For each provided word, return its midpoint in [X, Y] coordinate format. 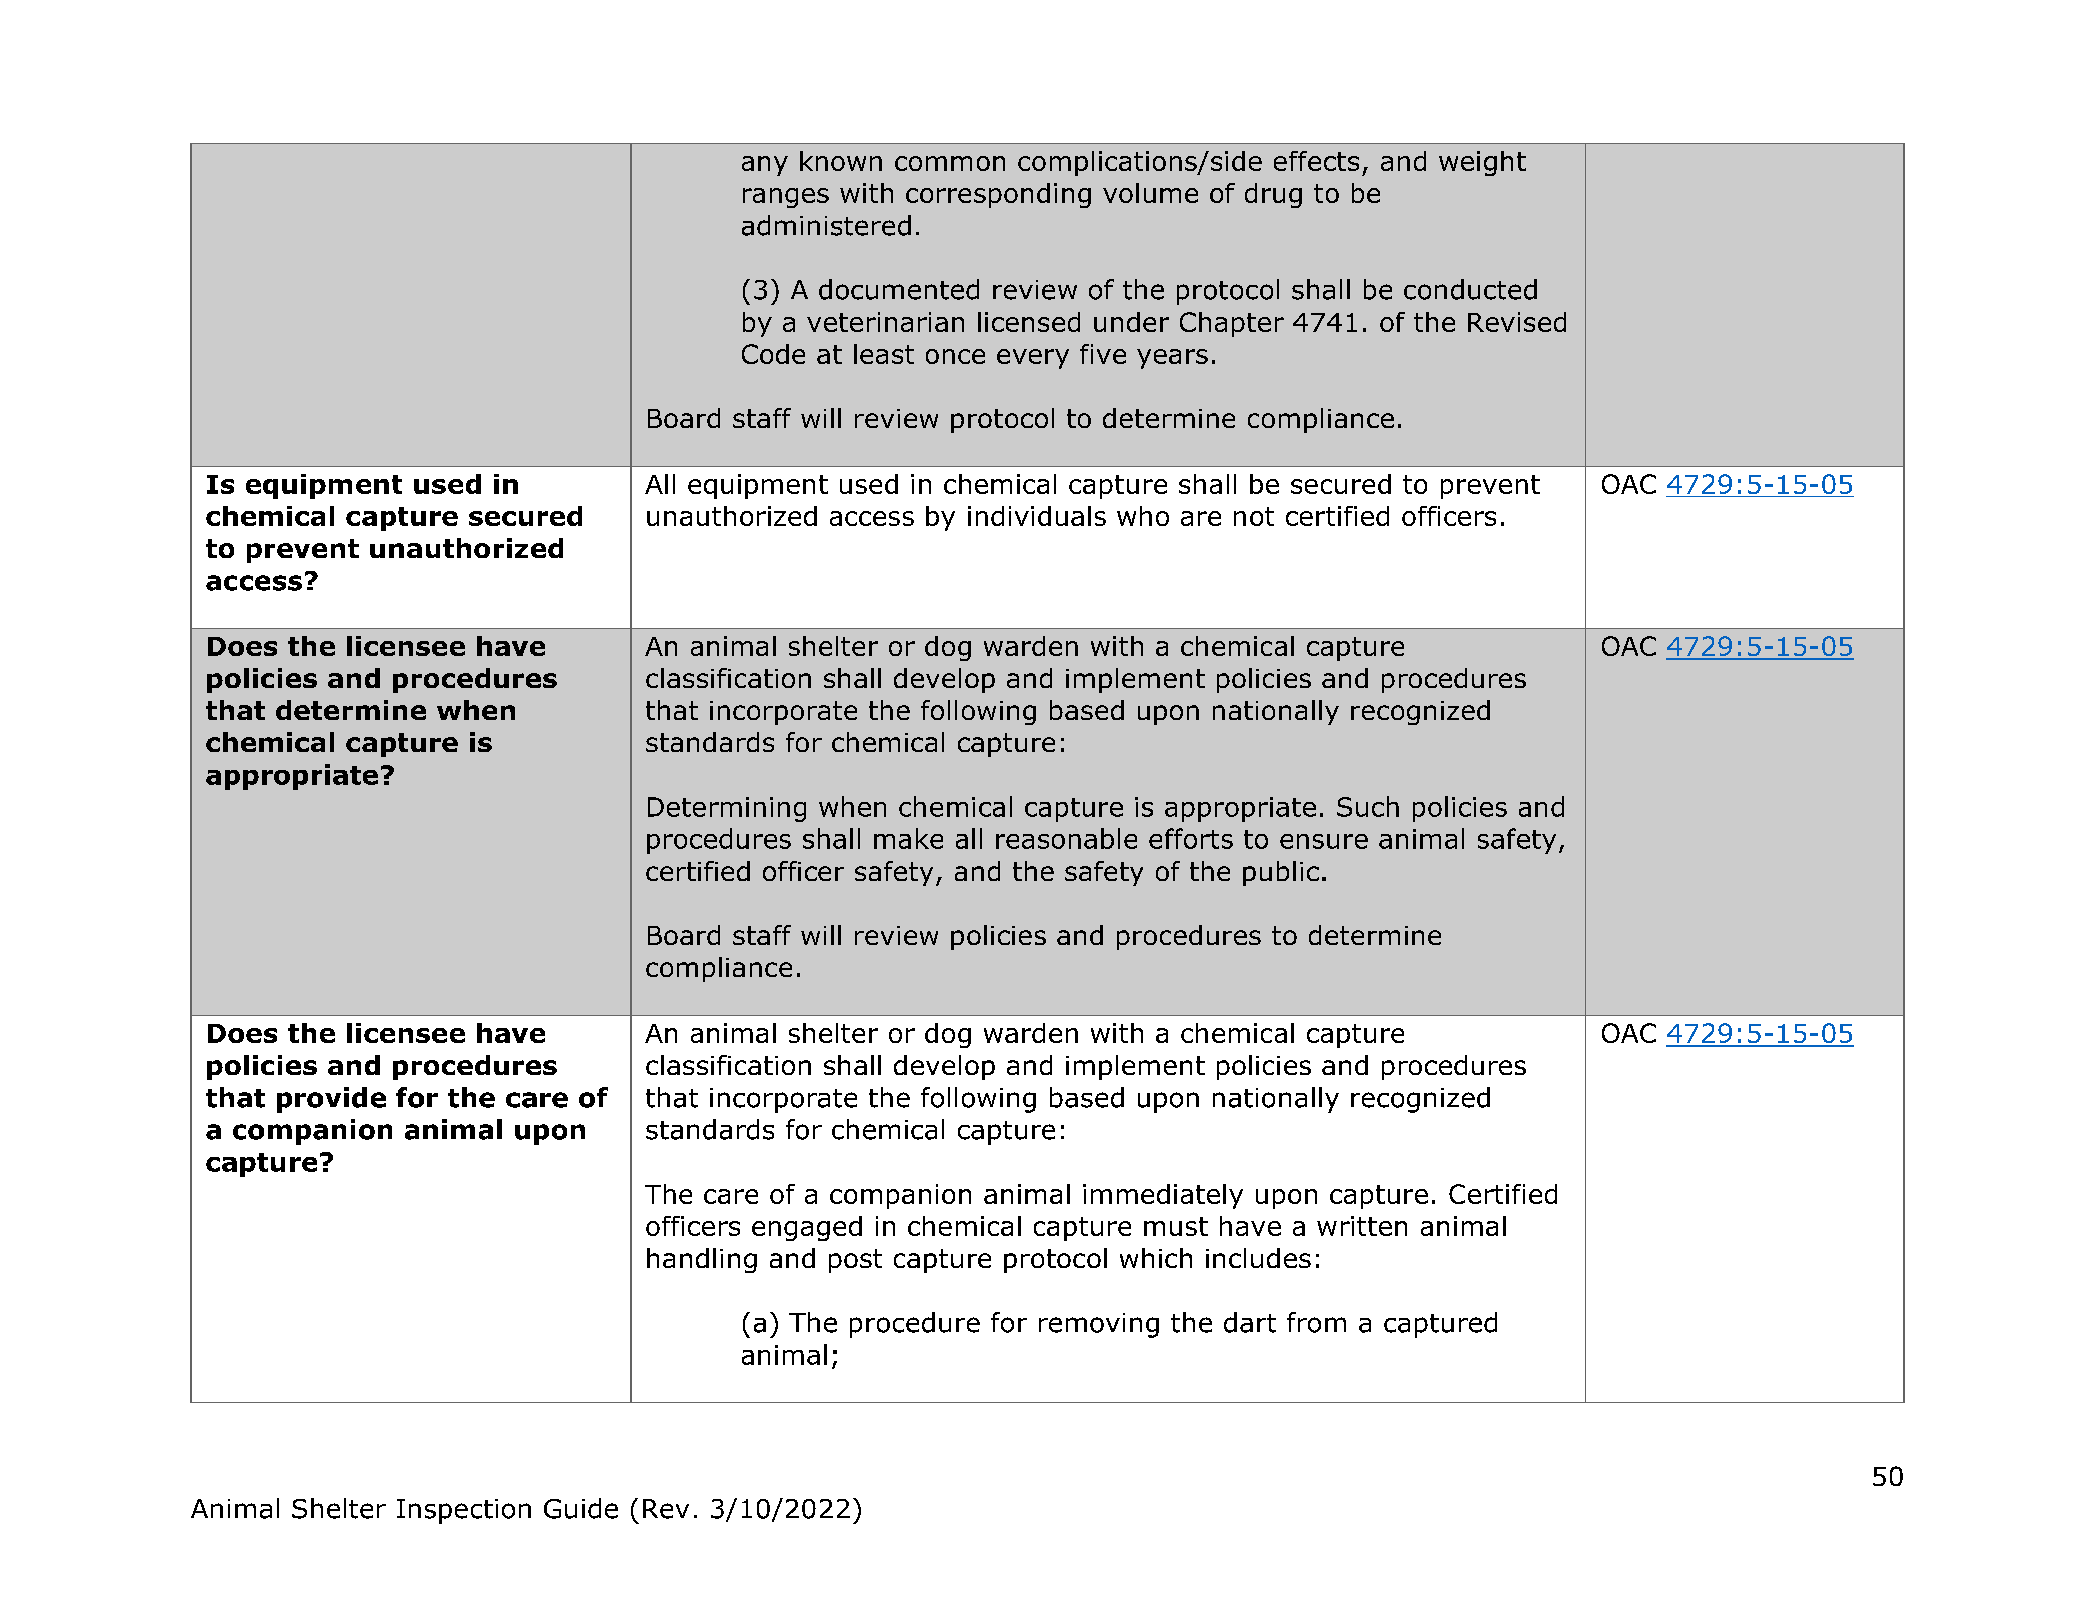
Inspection [464, 1511]
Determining [727, 809]
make [908, 838]
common [950, 163]
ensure [1324, 841]
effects [1316, 161]
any [765, 166]
